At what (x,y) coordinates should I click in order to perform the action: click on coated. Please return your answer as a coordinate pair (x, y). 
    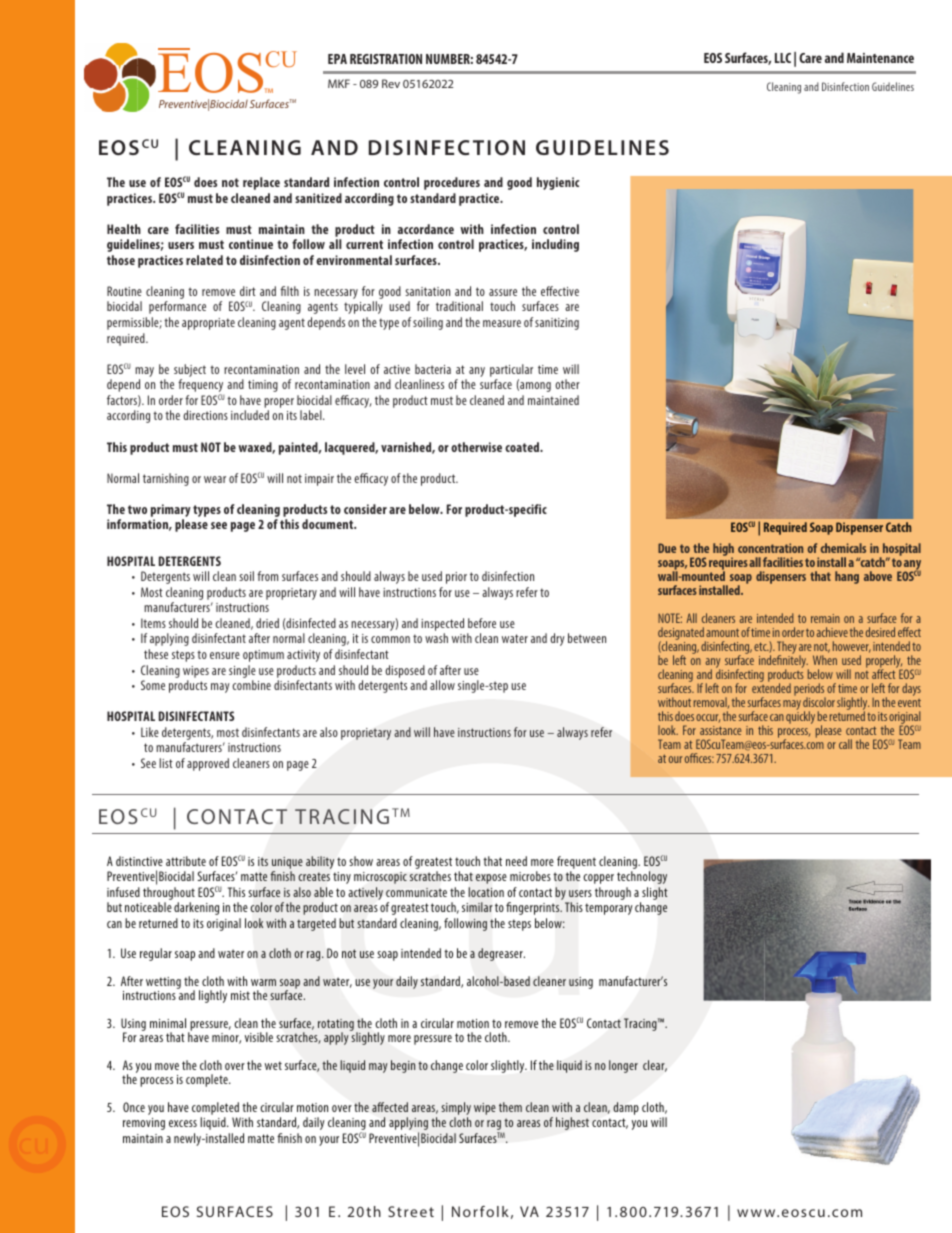
    Looking at the image, I should click on (523, 447).
